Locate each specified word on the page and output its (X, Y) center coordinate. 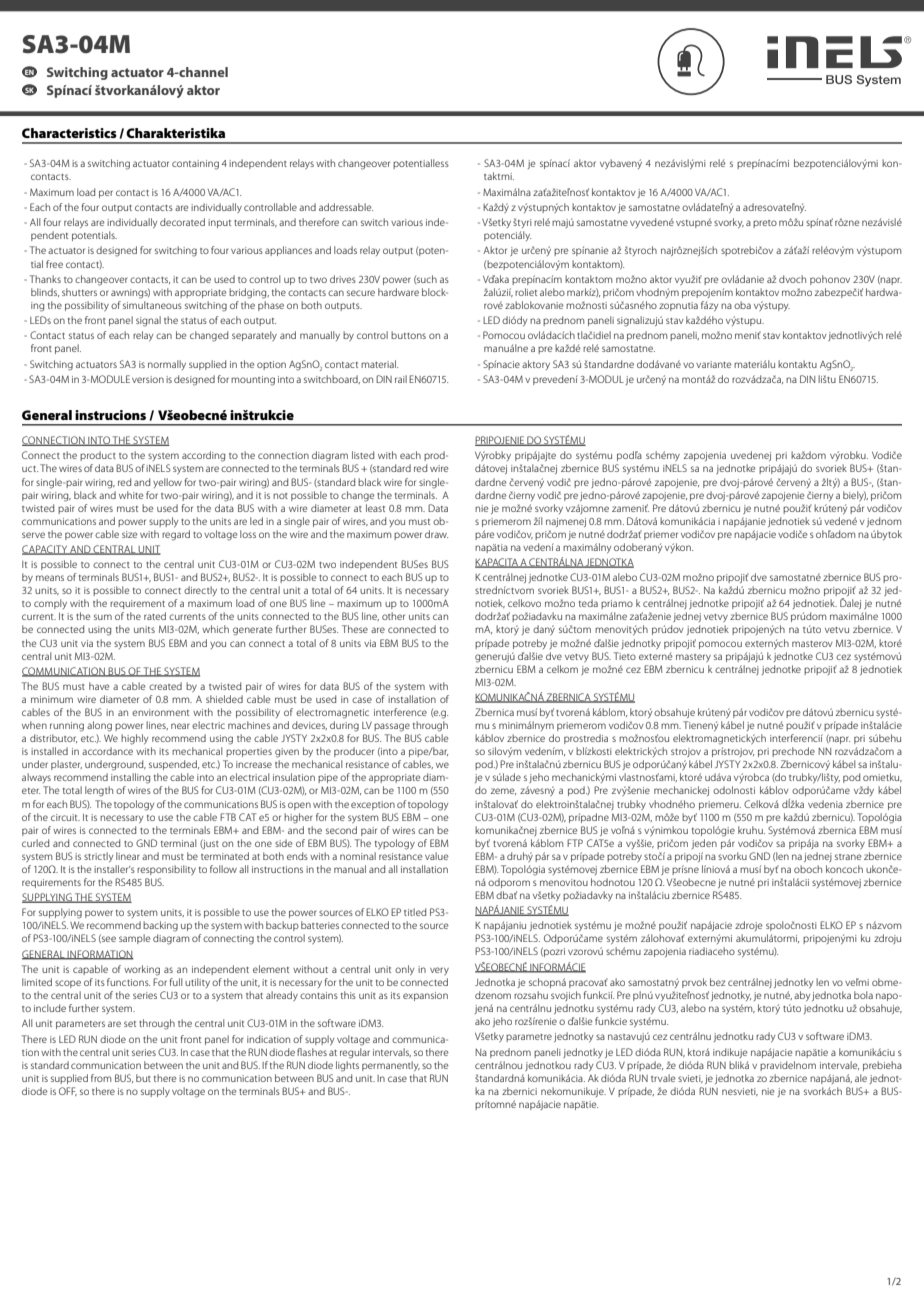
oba (742, 305)
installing (130, 778)
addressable (346, 207)
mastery (693, 658)
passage (392, 727)
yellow (167, 483)
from (101, 1078)
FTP (575, 843)
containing (195, 165)
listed (363, 455)
